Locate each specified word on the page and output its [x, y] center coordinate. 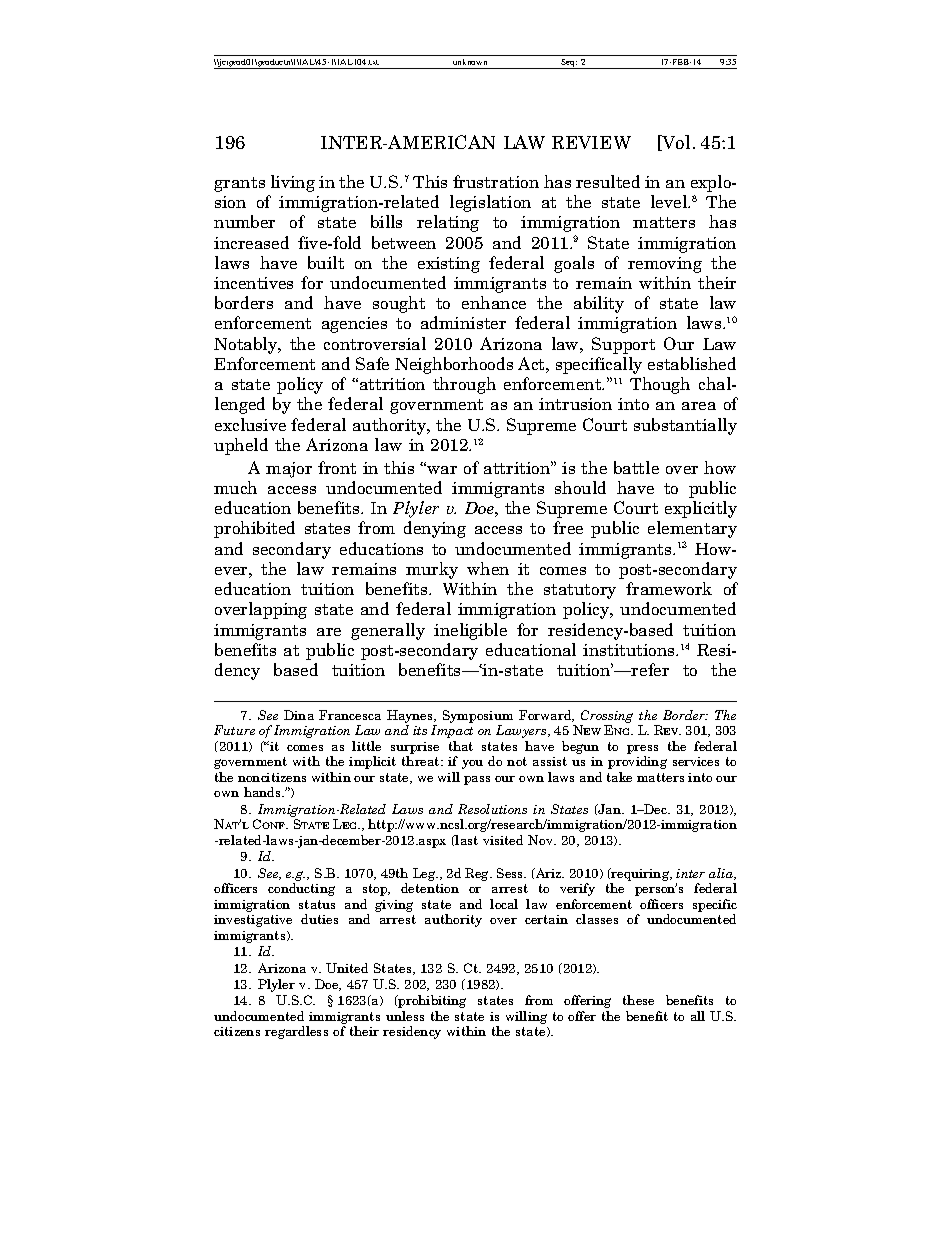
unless [405, 1016]
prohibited [254, 529]
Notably [247, 345]
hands [263, 792]
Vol [675, 143]
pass [477, 780]
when [488, 568]
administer [463, 322]
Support [623, 345]
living [293, 183]
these [638, 1000]
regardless [296, 1032]
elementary [692, 529]
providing [637, 762]
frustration [496, 181]
